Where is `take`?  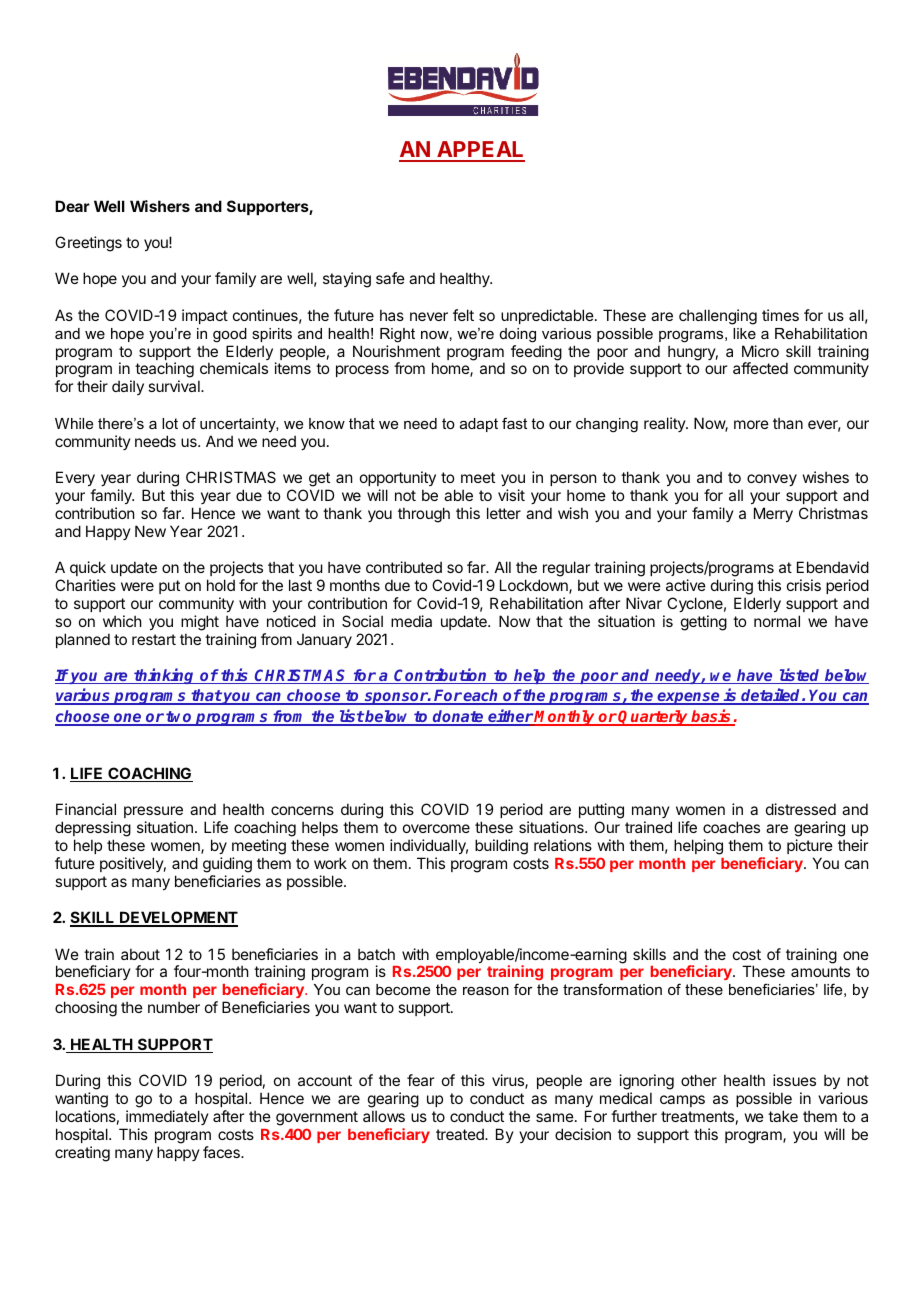 take is located at coordinates (783, 1116).
